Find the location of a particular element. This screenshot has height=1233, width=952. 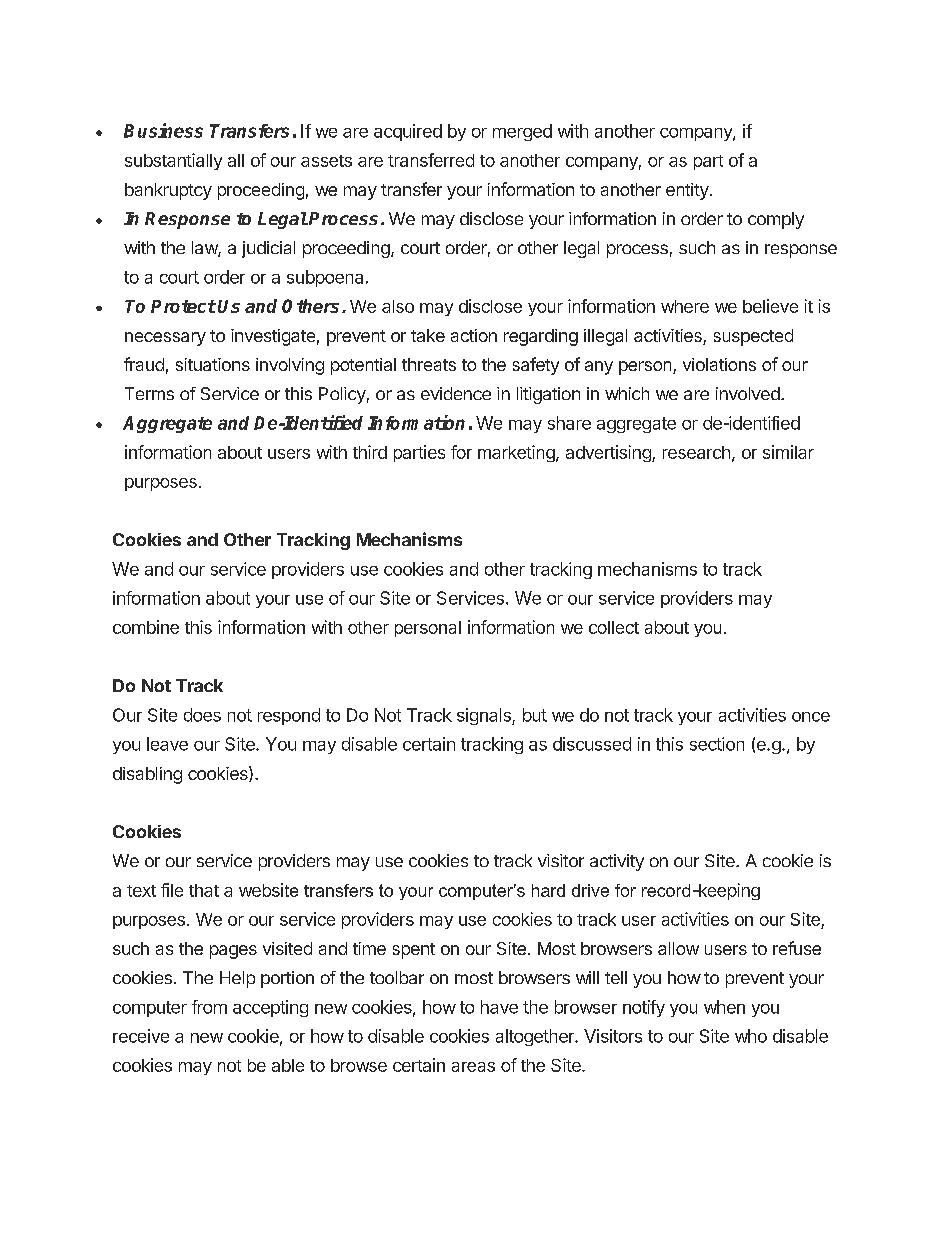

does is located at coordinates (202, 715).
